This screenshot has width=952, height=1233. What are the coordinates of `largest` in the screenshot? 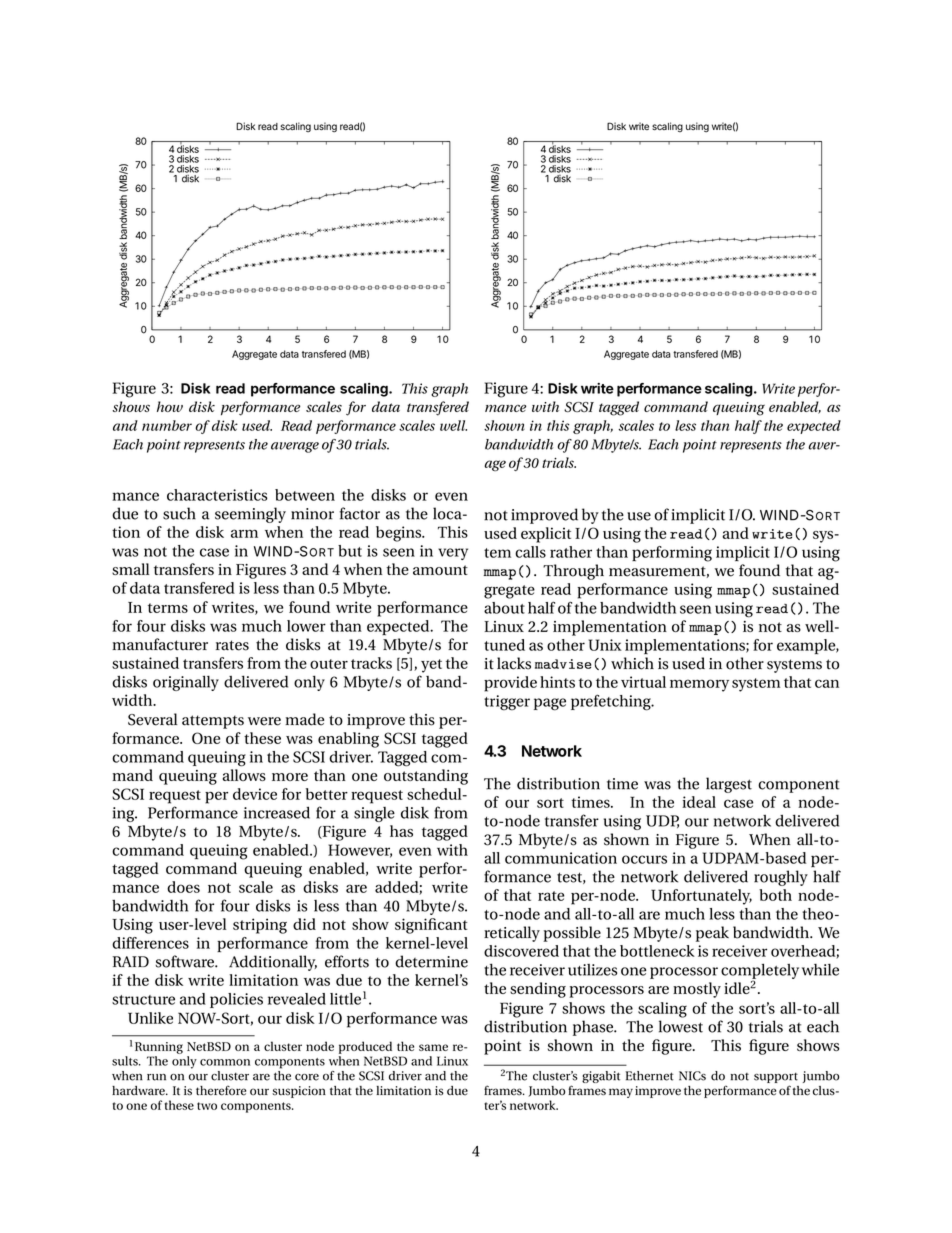 It's located at (729, 785).
